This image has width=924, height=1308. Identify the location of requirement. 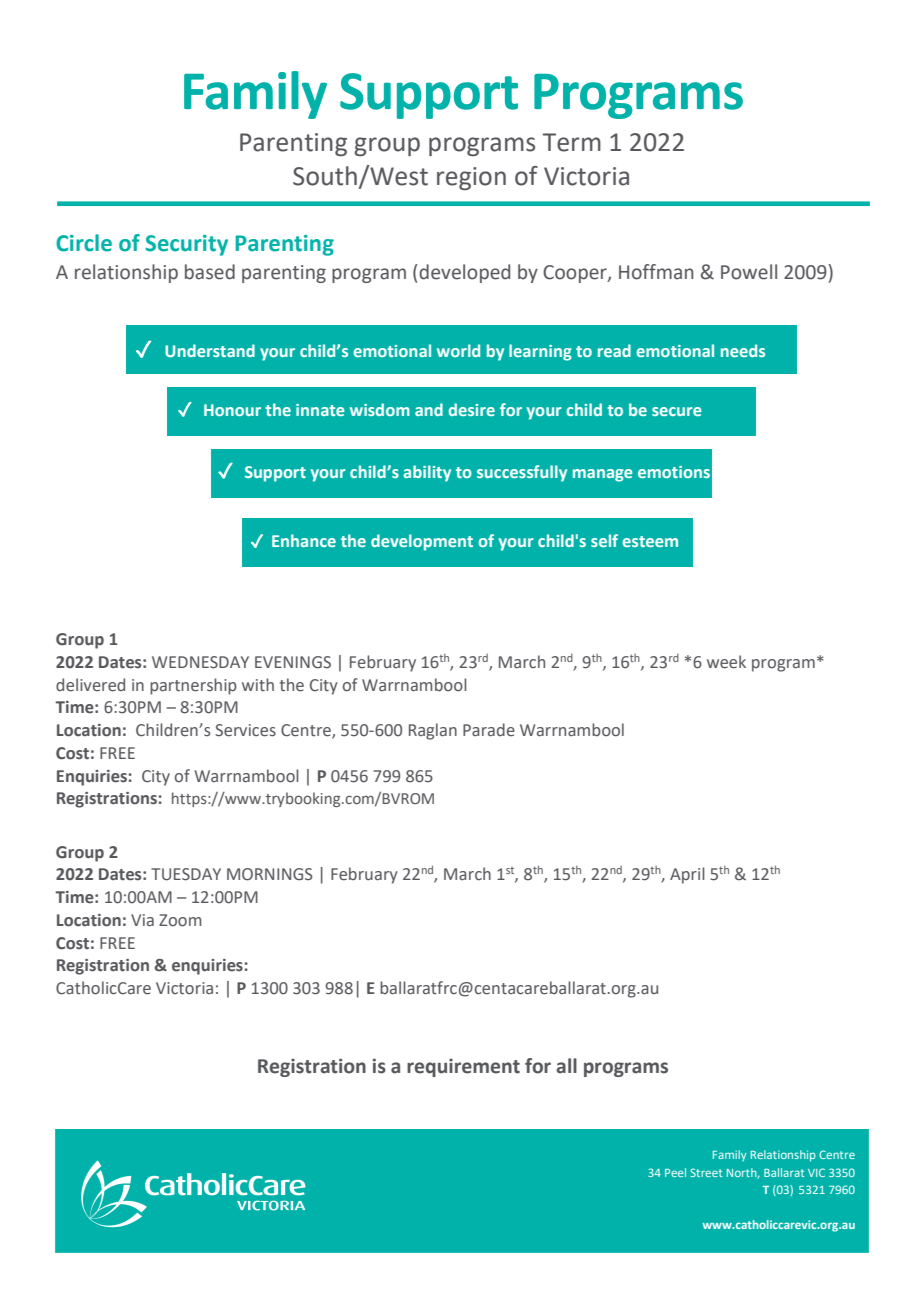
(463, 1068).
